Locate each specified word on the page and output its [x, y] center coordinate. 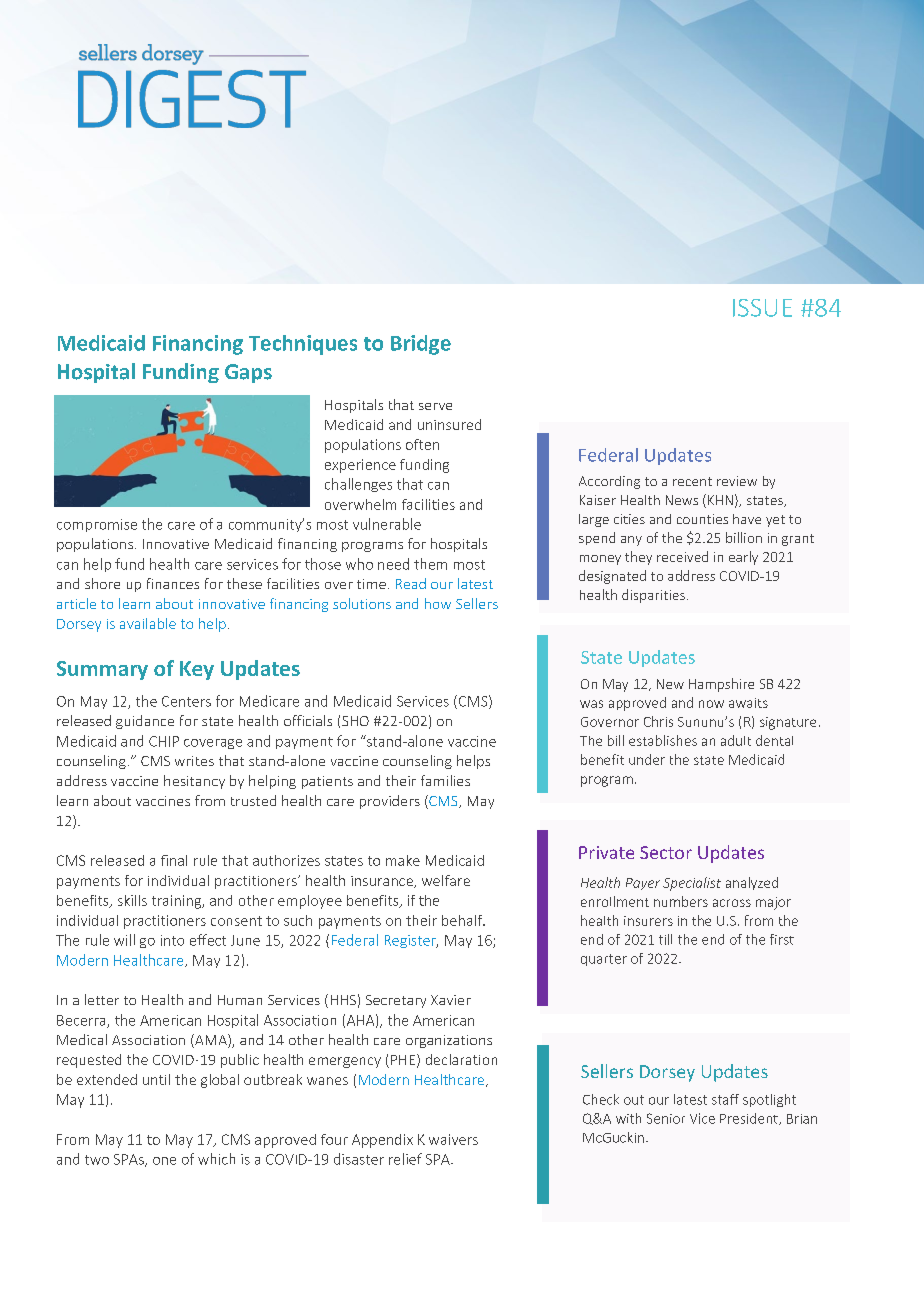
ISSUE [762, 308]
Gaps [248, 373]
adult [736, 740]
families [445, 780]
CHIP [164, 741]
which [216, 1159]
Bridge [421, 345]
